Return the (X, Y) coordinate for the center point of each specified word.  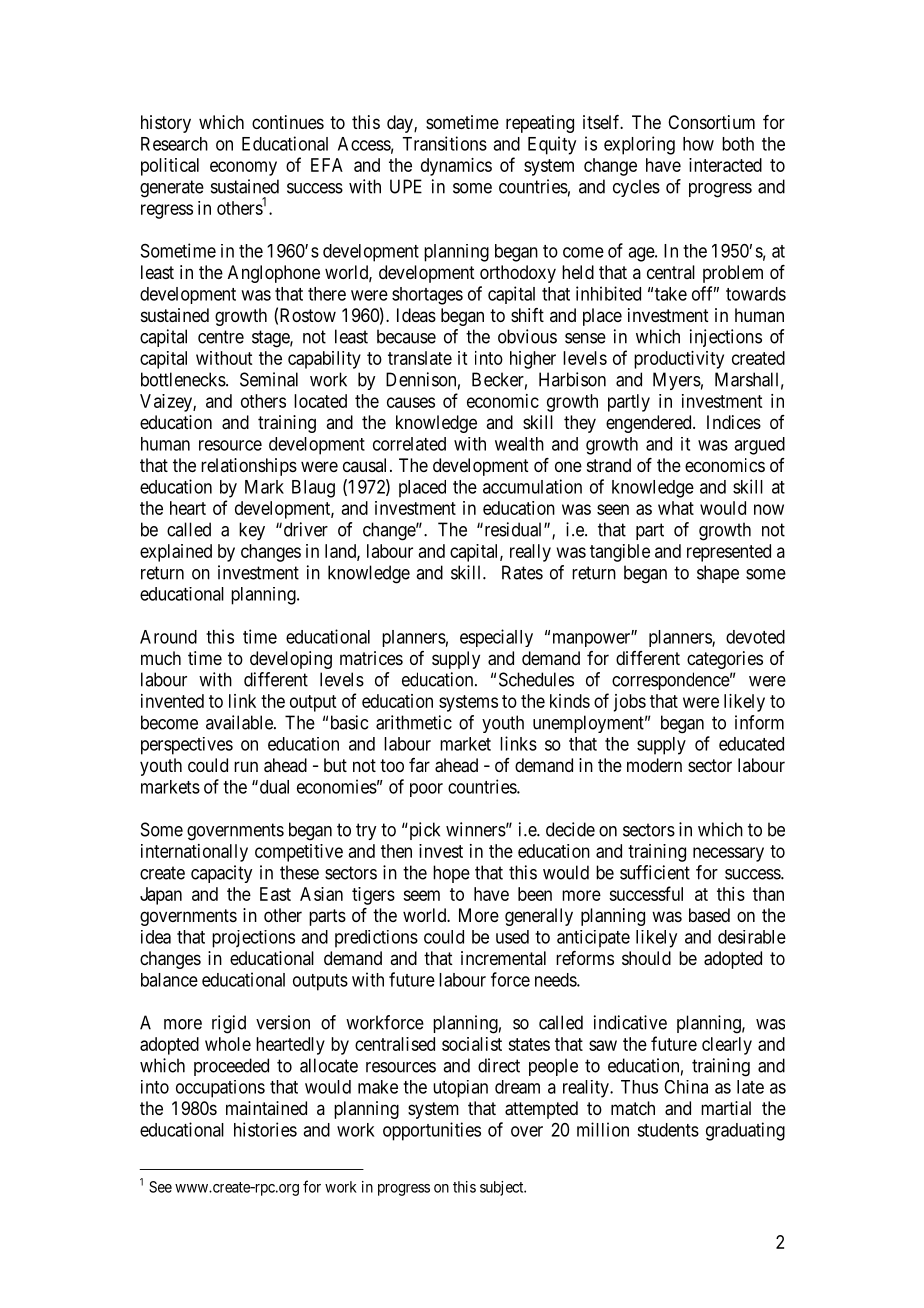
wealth (519, 444)
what (676, 508)
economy (243, 168)
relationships (249, 467)
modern (654, 765)
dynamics (456, 167)
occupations (220, 1089)
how (698, 144)
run (246, 766)
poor (426, 790)
